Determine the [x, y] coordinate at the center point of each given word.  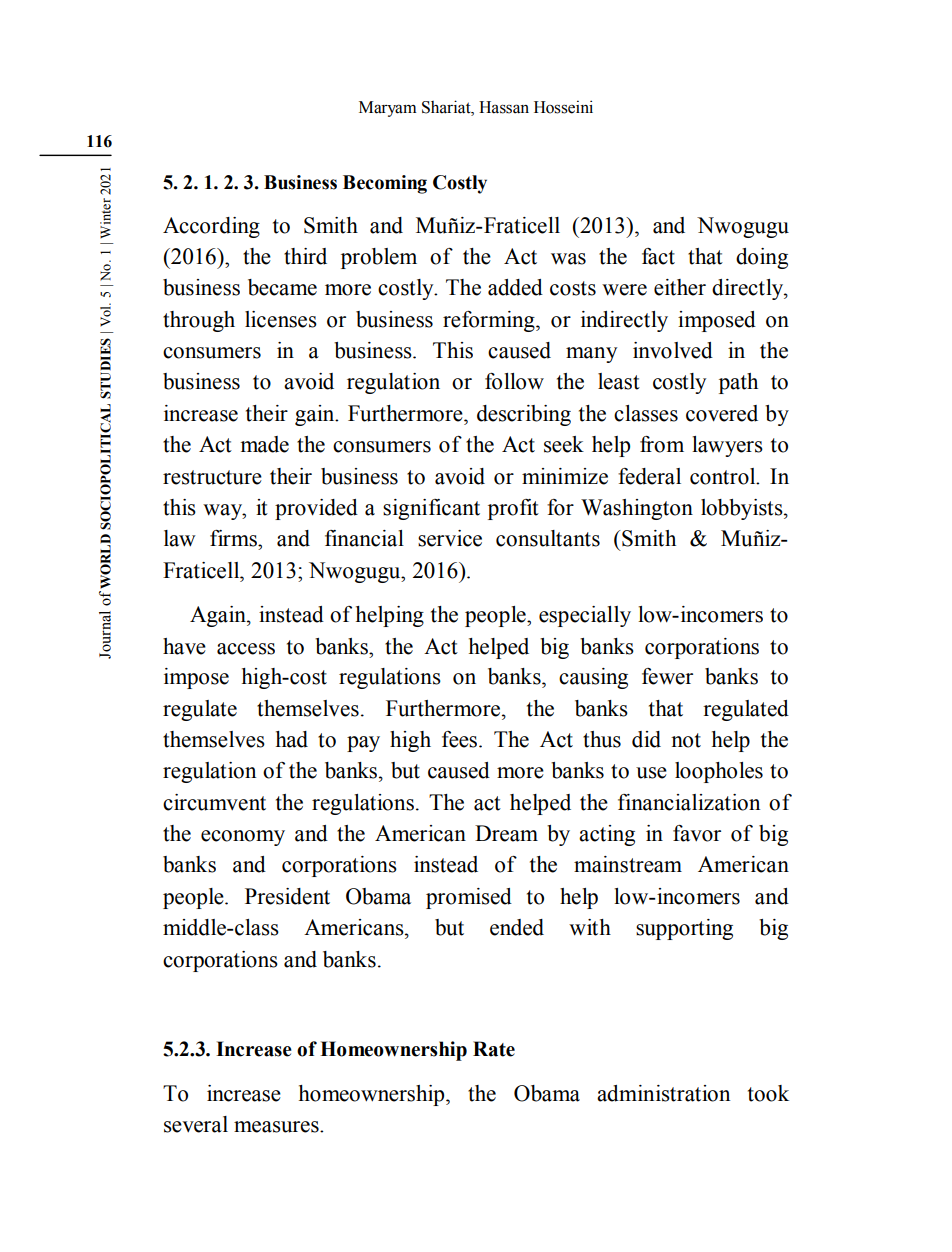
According [211, 227]
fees [461, 739]
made [264, 444]
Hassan [504, 107]
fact [658, 256]
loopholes [719, 772]
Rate [494, 1049]
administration [663, 1093]
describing [524, 415]
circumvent [214, 802]
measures [277, 1127]
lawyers [727, 446]
